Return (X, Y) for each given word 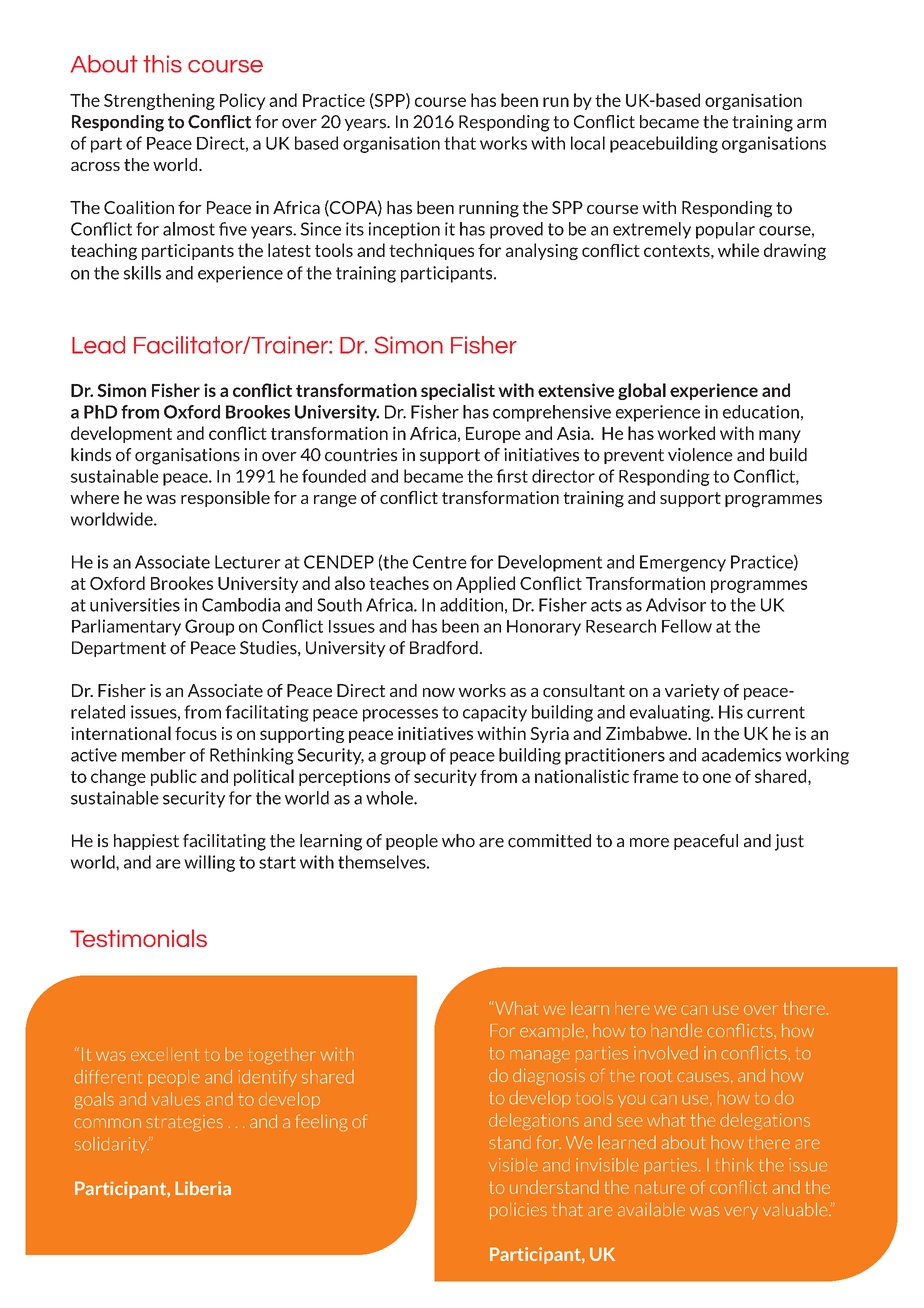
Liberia (203, 1188)
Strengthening (159, 101)
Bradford (444, 648)
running (489, 209)
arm (811, 124)
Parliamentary (126, 627)
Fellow (687, 626)
